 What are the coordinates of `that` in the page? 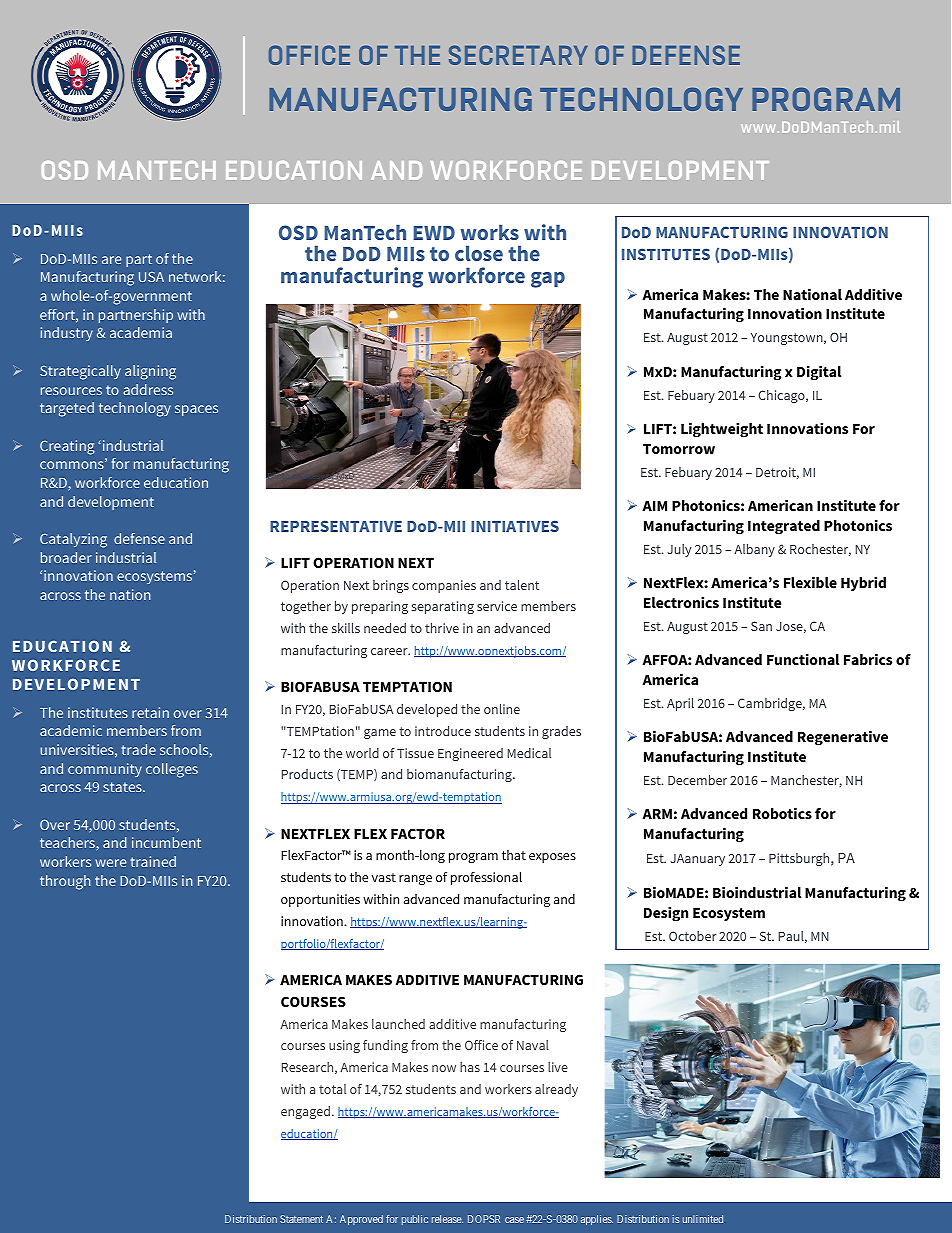 It's located at (514, 855).
